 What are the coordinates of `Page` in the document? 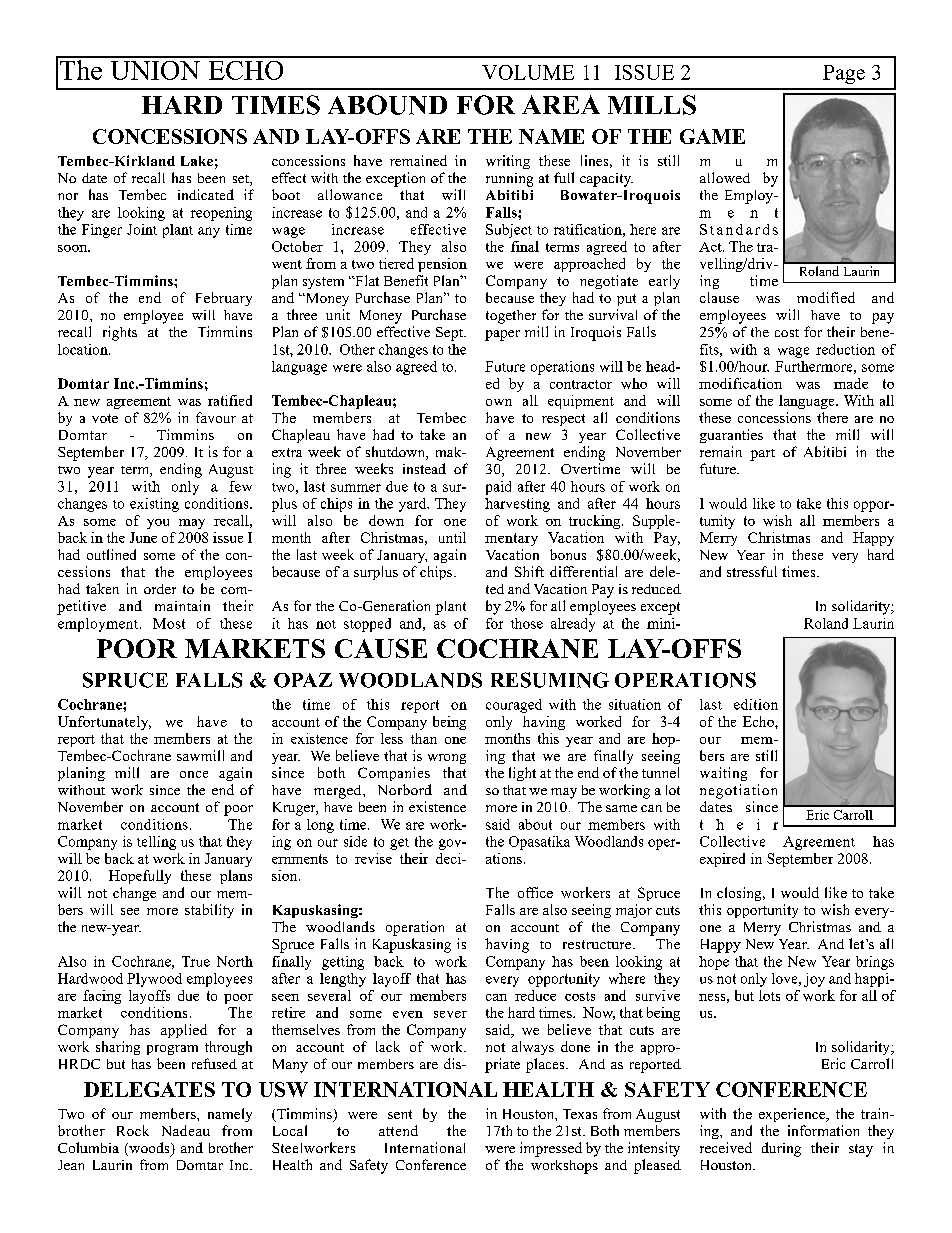 It's located at (844, 74).
